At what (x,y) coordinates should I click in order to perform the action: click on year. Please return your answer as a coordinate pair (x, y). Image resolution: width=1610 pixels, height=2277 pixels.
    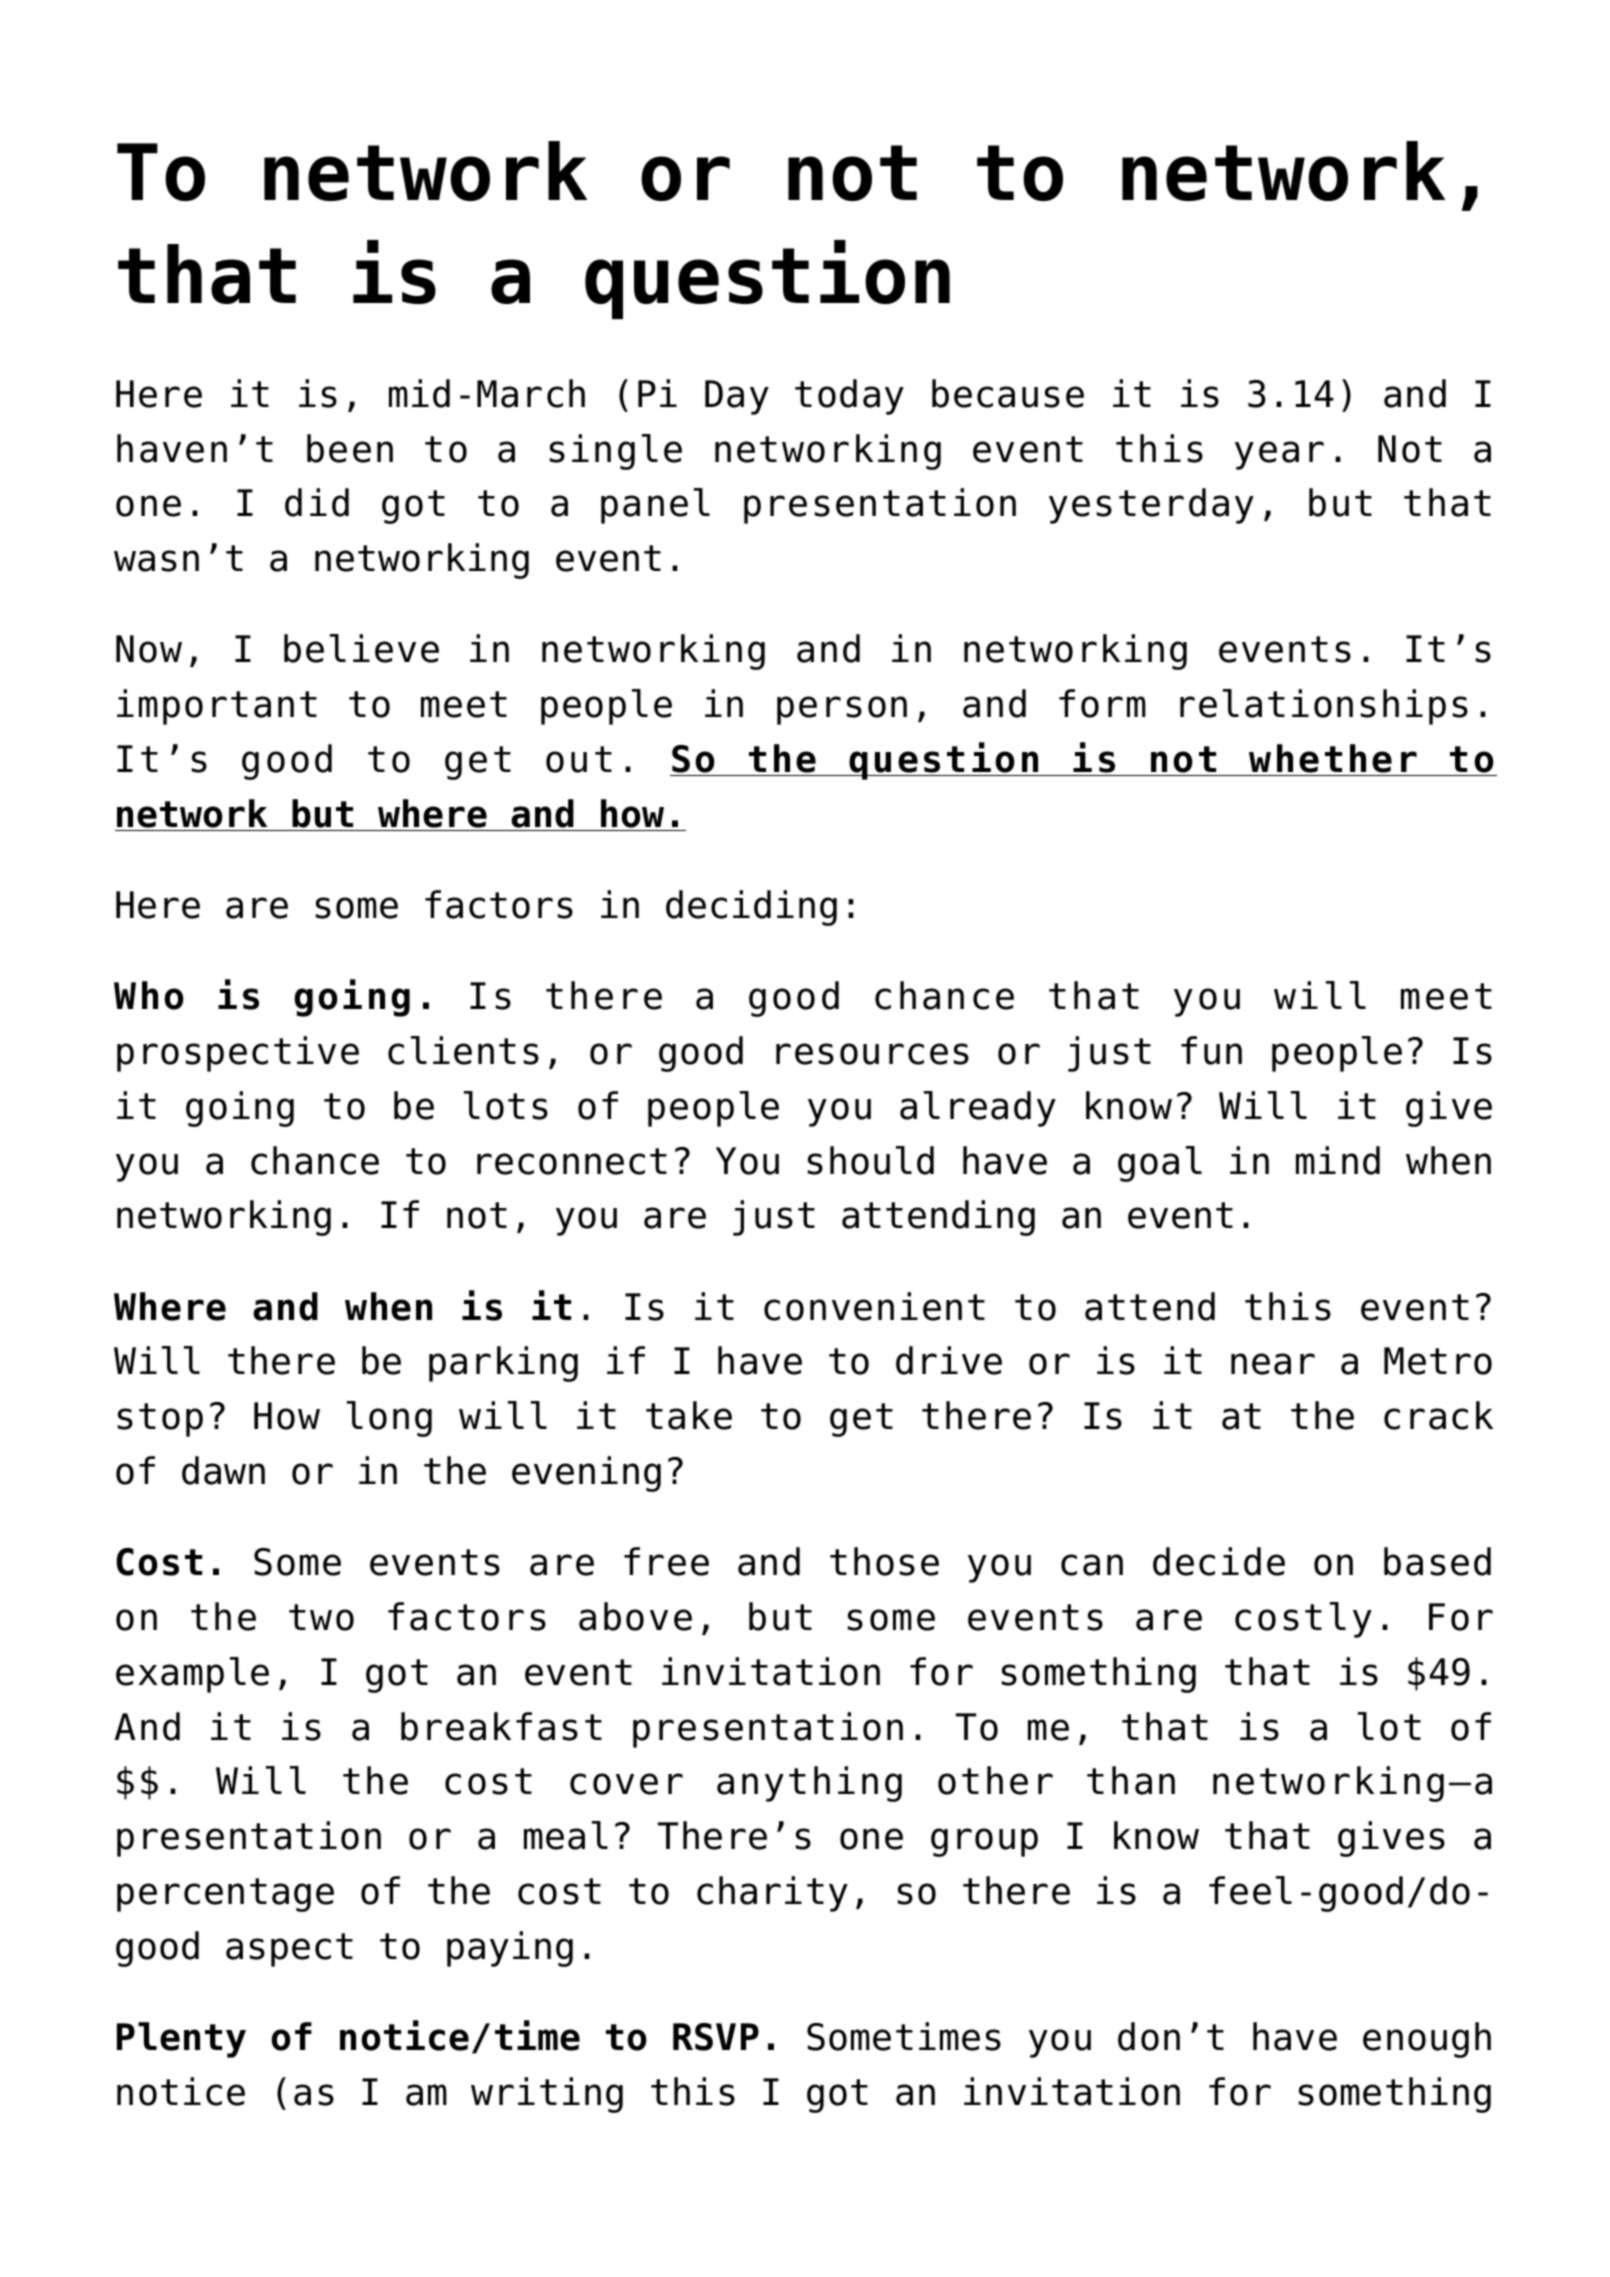
    Looking at the image, I should click on (1279, 455).
